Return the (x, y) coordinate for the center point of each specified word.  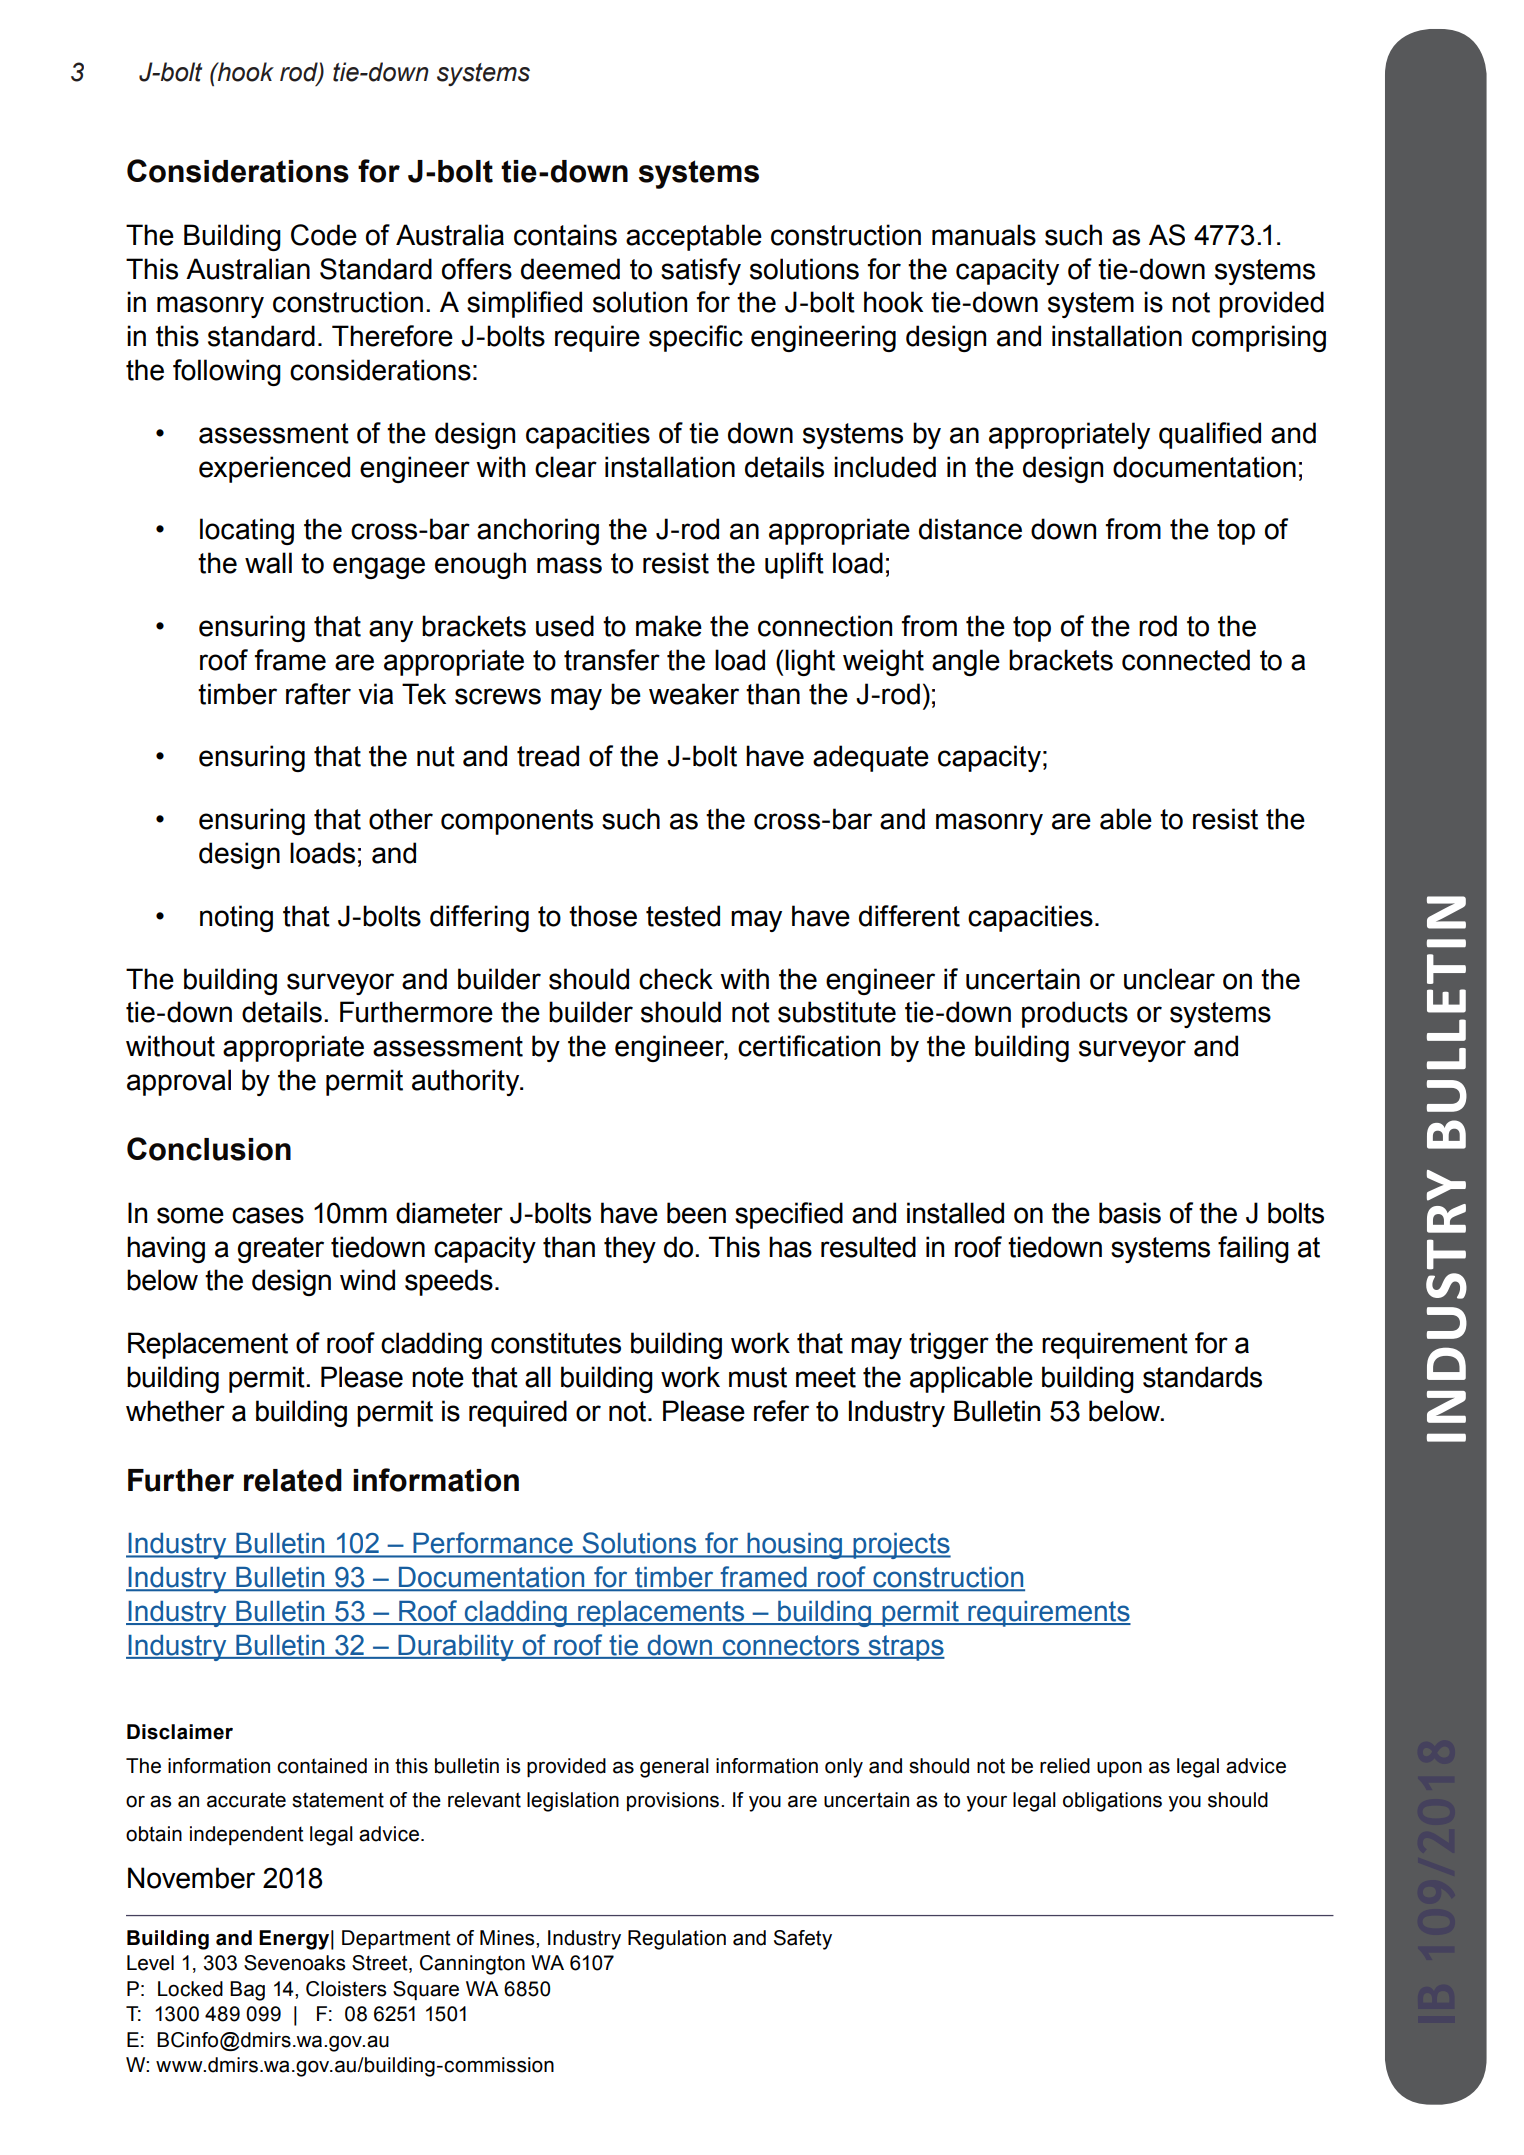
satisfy (701, 271)
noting (236, 918)
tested (683, 916)
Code (324, 235)
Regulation (677, 1940)
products (1075, 1014)
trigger (949, 1345)
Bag (247, 1991)
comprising (1259, 338)
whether (175, 1411)
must (758, 1377)
